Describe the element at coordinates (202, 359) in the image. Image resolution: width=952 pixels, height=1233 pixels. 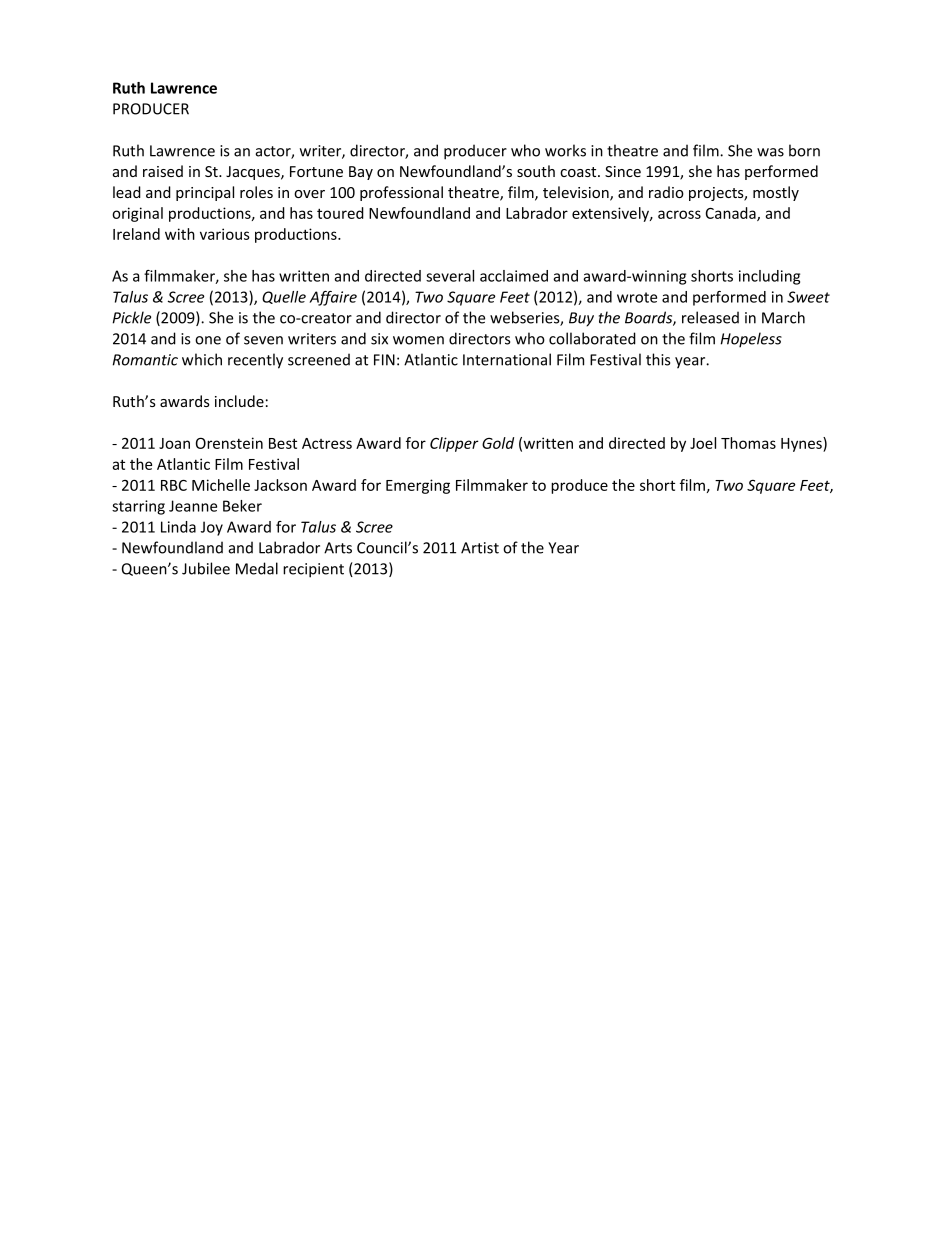
I see `which` at that location.
